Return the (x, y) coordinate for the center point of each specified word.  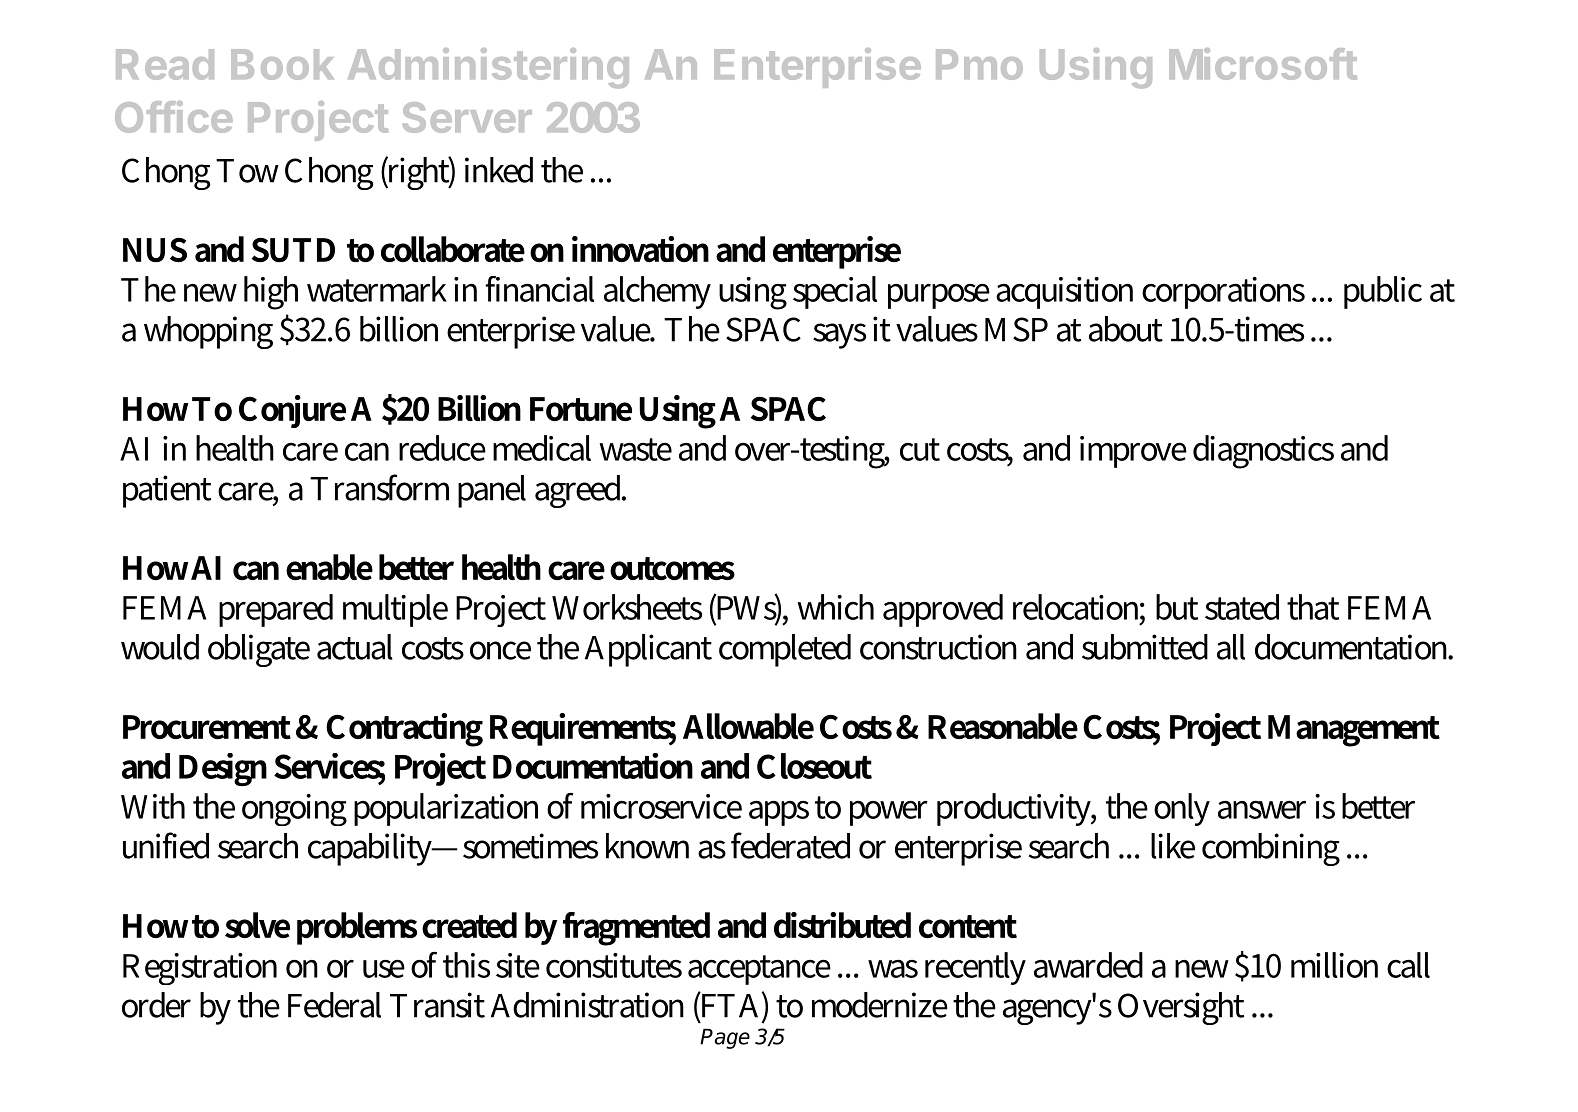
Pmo (979, 64)
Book (282, 64)
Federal (334, 1005)
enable (329, 567)
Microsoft (1263, 64)
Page (725, 1038)
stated (1242, 607)
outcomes (672, 568)
